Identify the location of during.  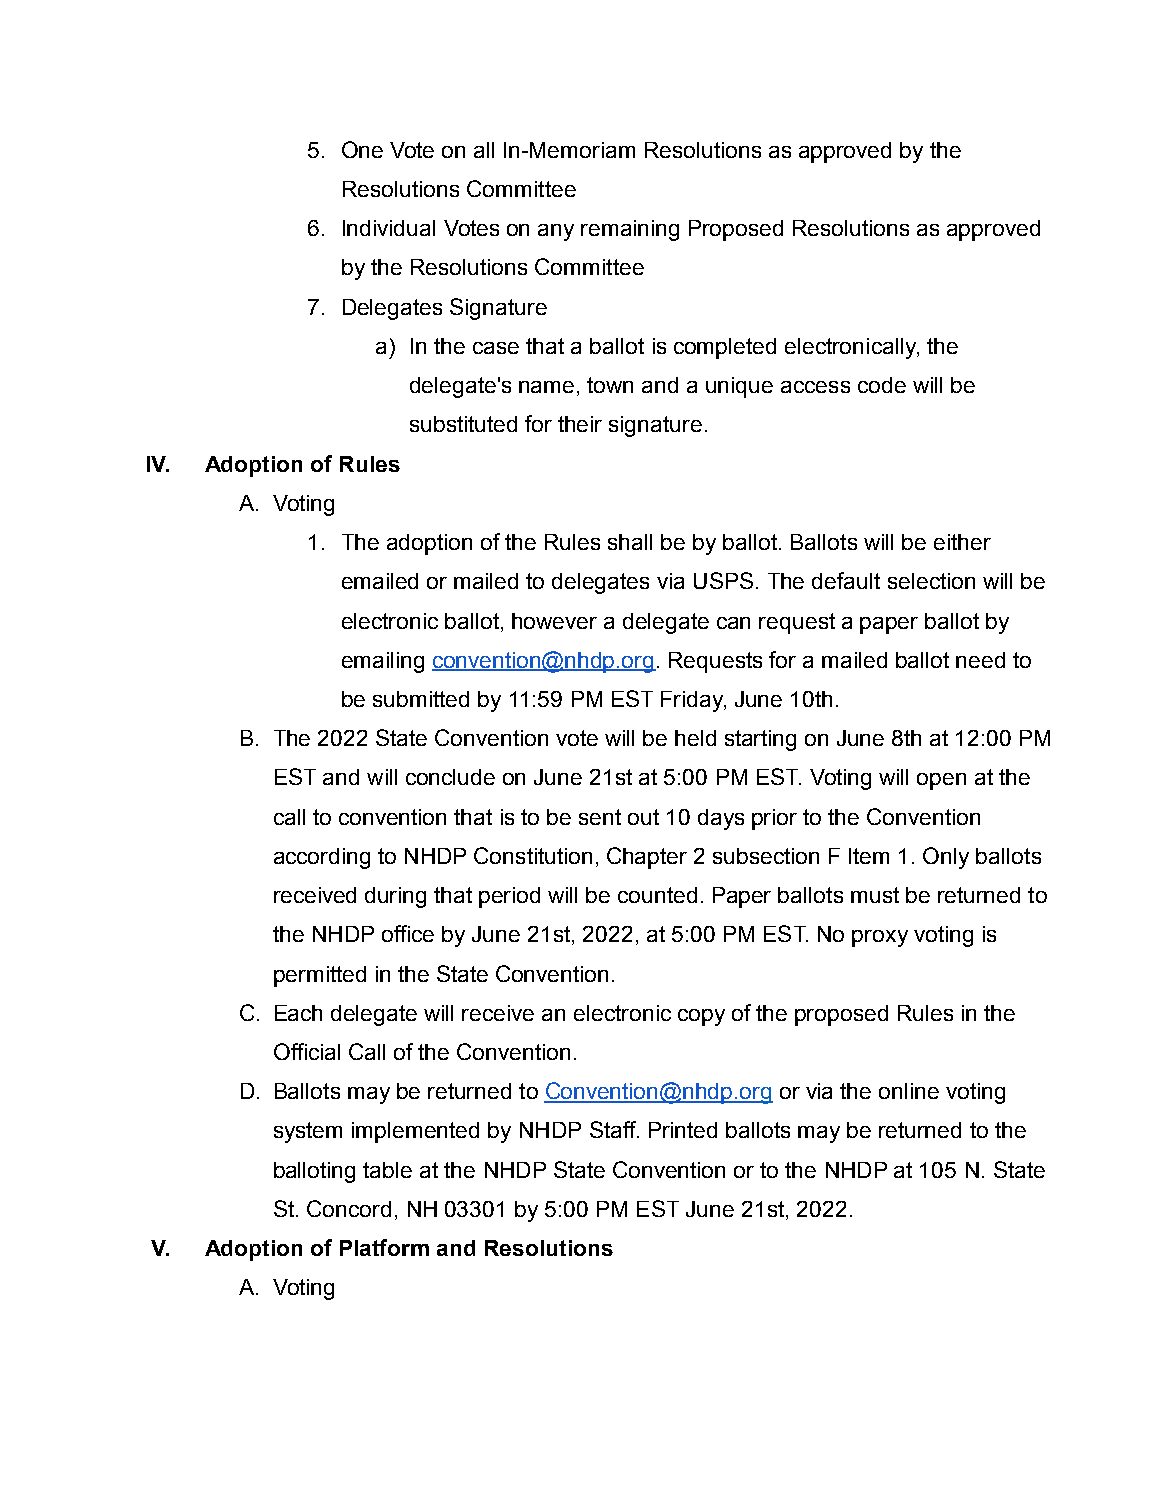
(395, 897).
